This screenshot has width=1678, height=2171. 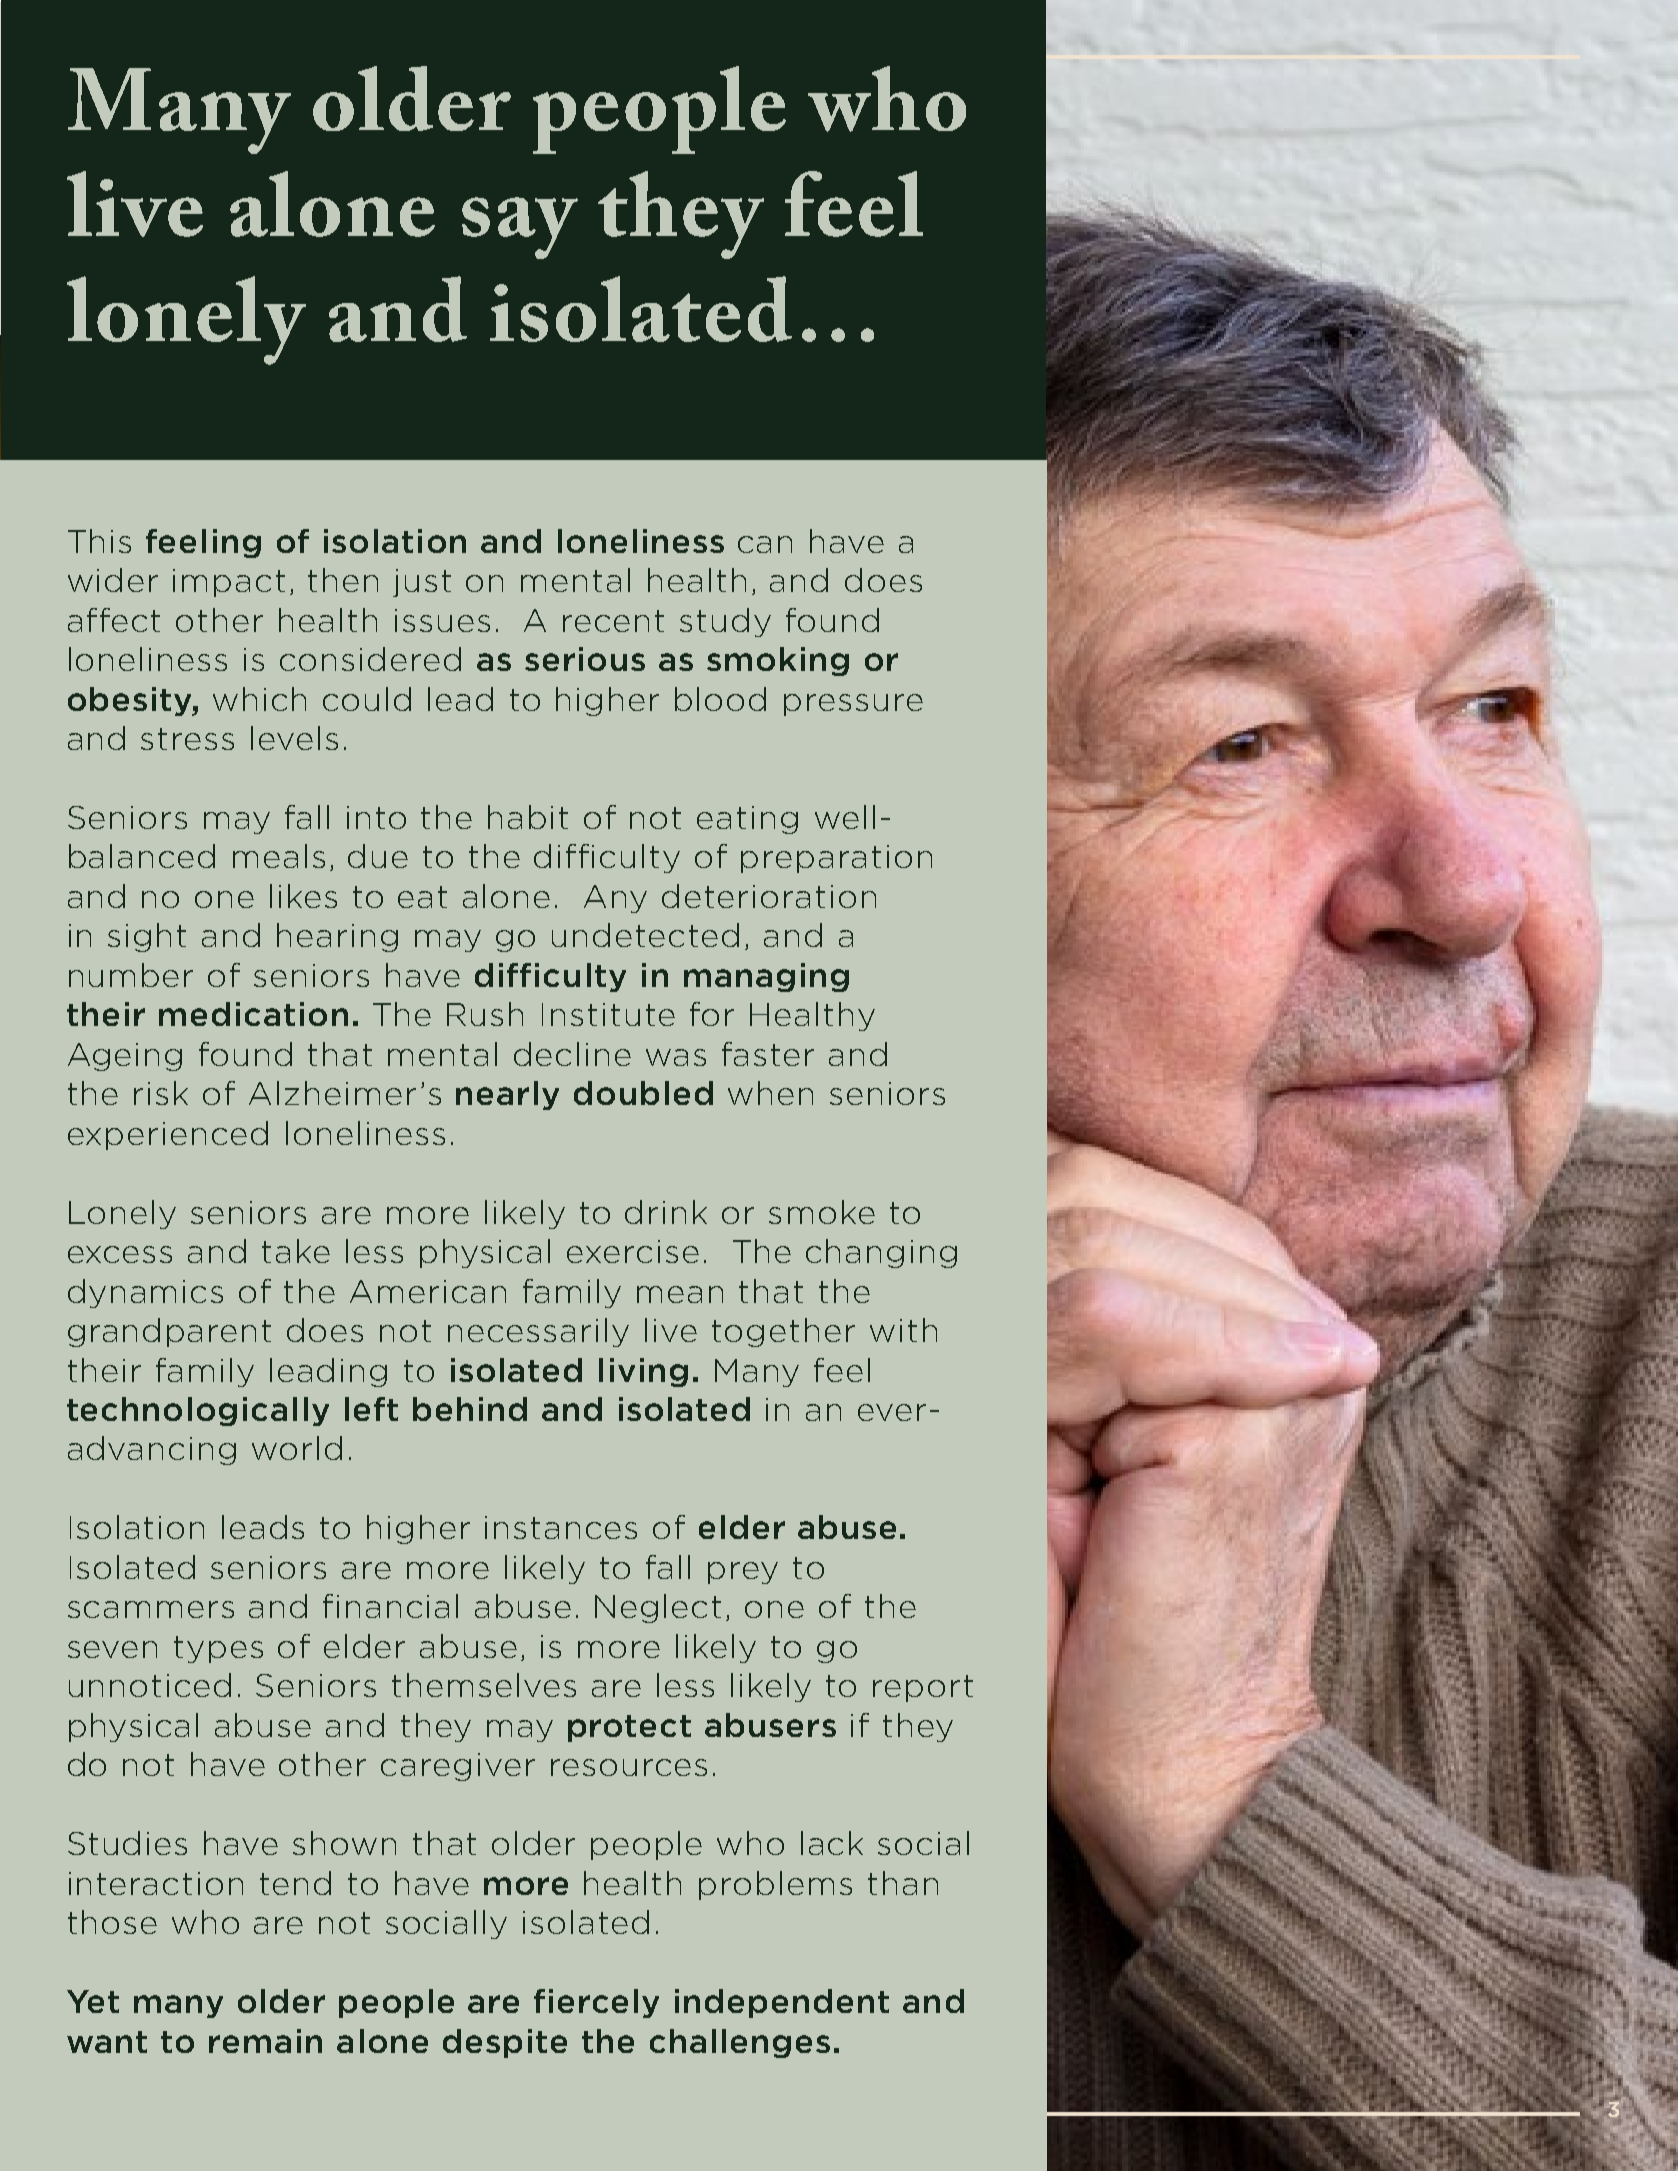 I want to click on say, so click(x=520, y=228).
